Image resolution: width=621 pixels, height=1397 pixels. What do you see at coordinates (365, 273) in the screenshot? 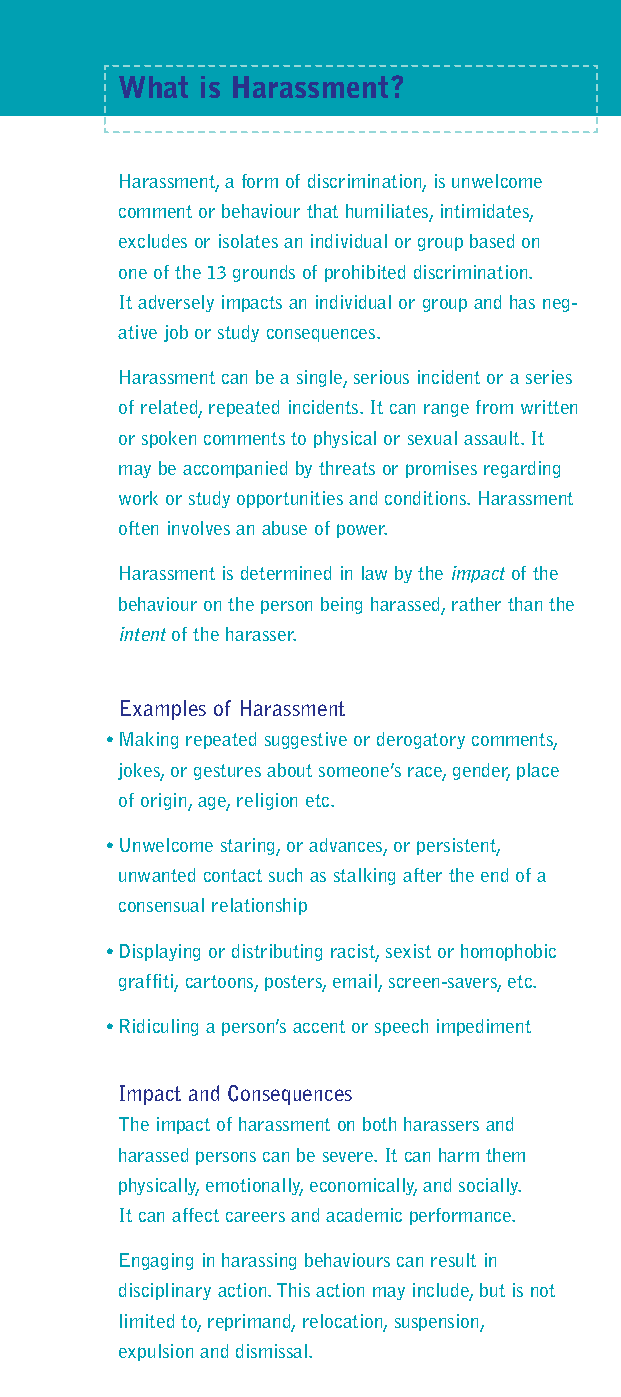
I see `prohibited` at bounding box center [365, 273].
